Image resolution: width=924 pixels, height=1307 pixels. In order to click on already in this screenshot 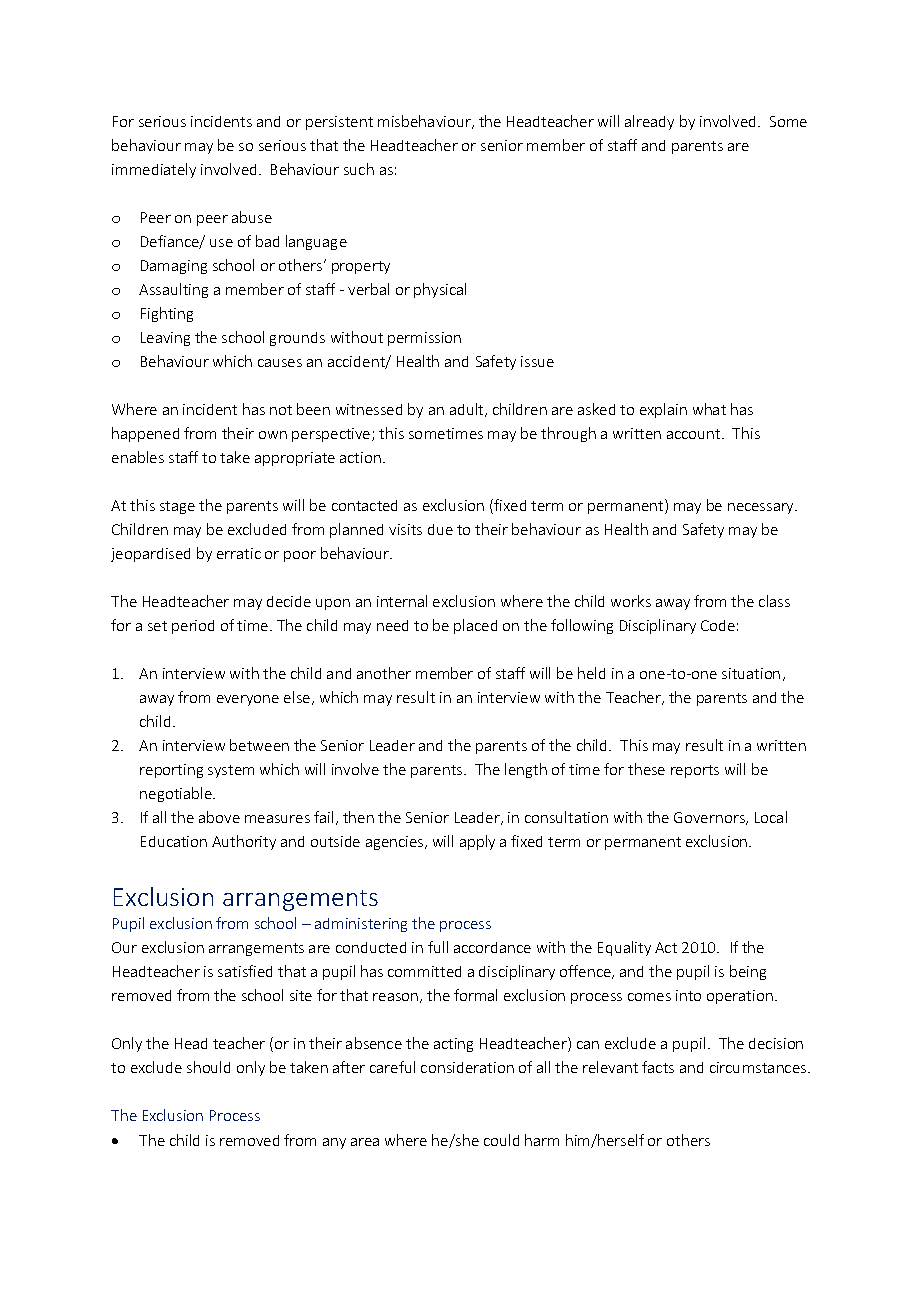, I will do `click(649, 122)`.
